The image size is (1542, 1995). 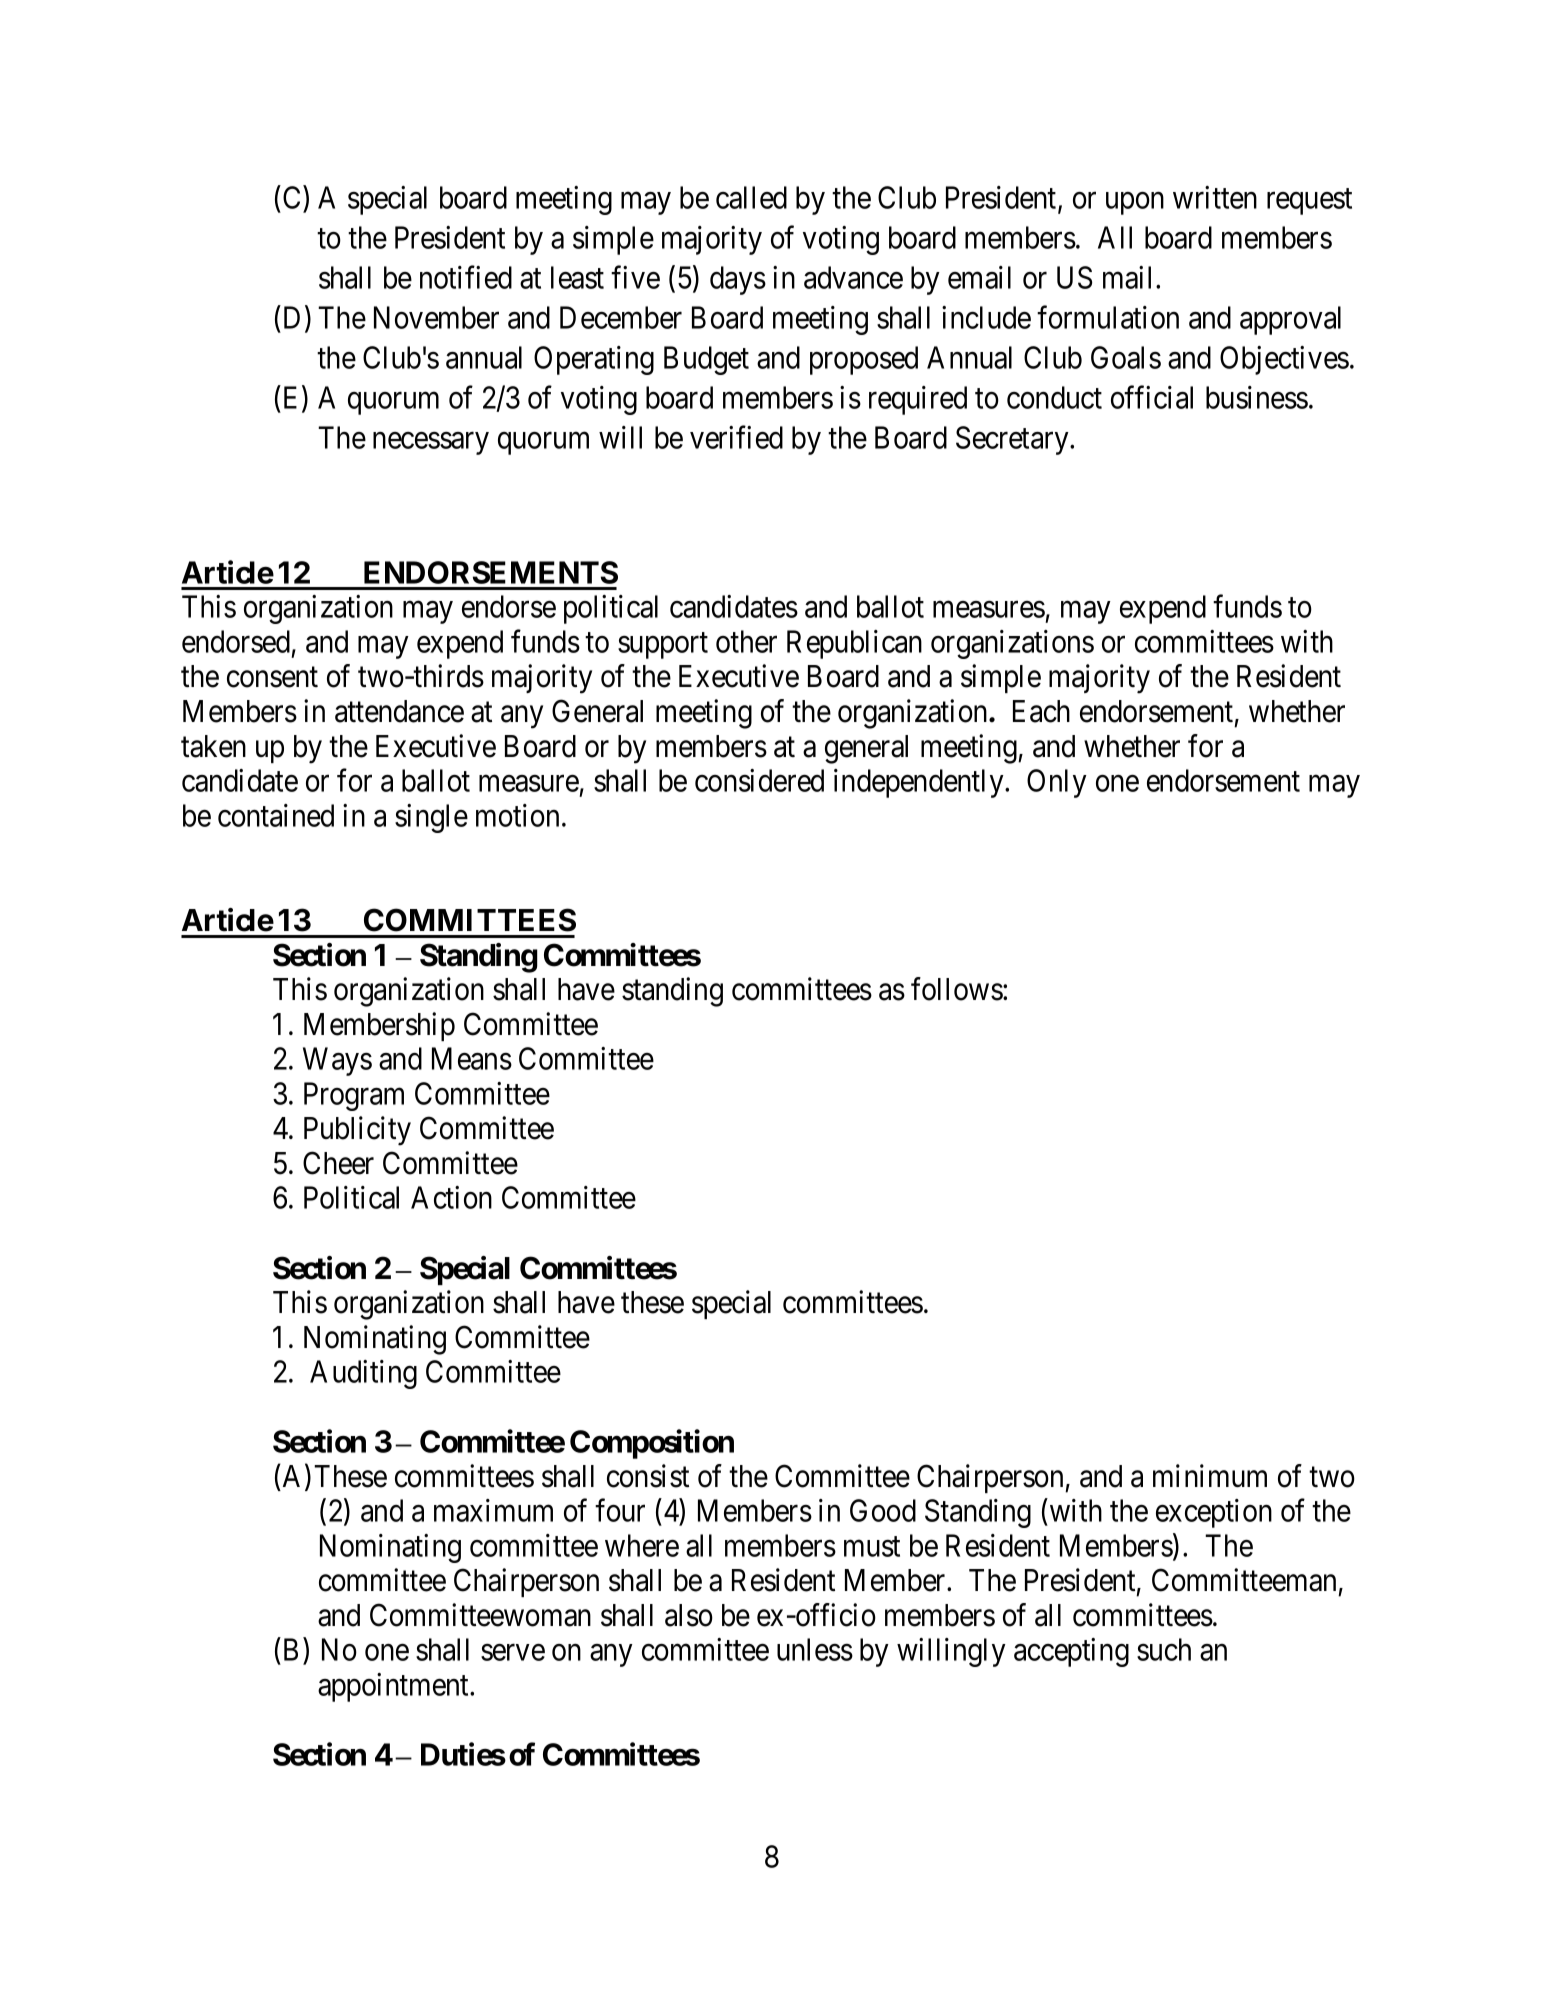 What do you see at coordinates (394, 1687) in the image?
I see `appointment` at bounding box center [394, 1687].
